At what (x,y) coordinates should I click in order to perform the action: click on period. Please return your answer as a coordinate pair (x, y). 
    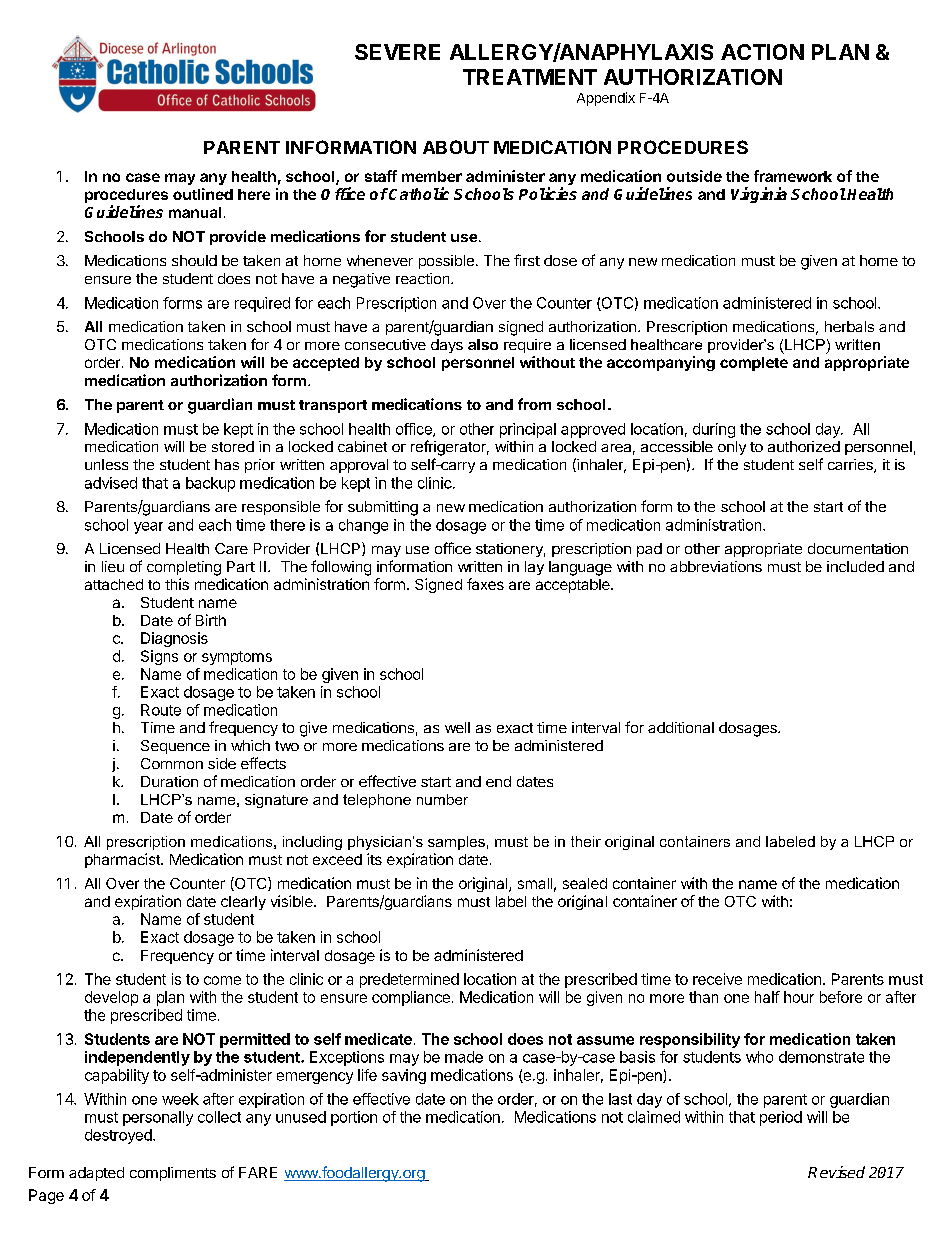
    Looking at the image, I should click on (781, 1118).
